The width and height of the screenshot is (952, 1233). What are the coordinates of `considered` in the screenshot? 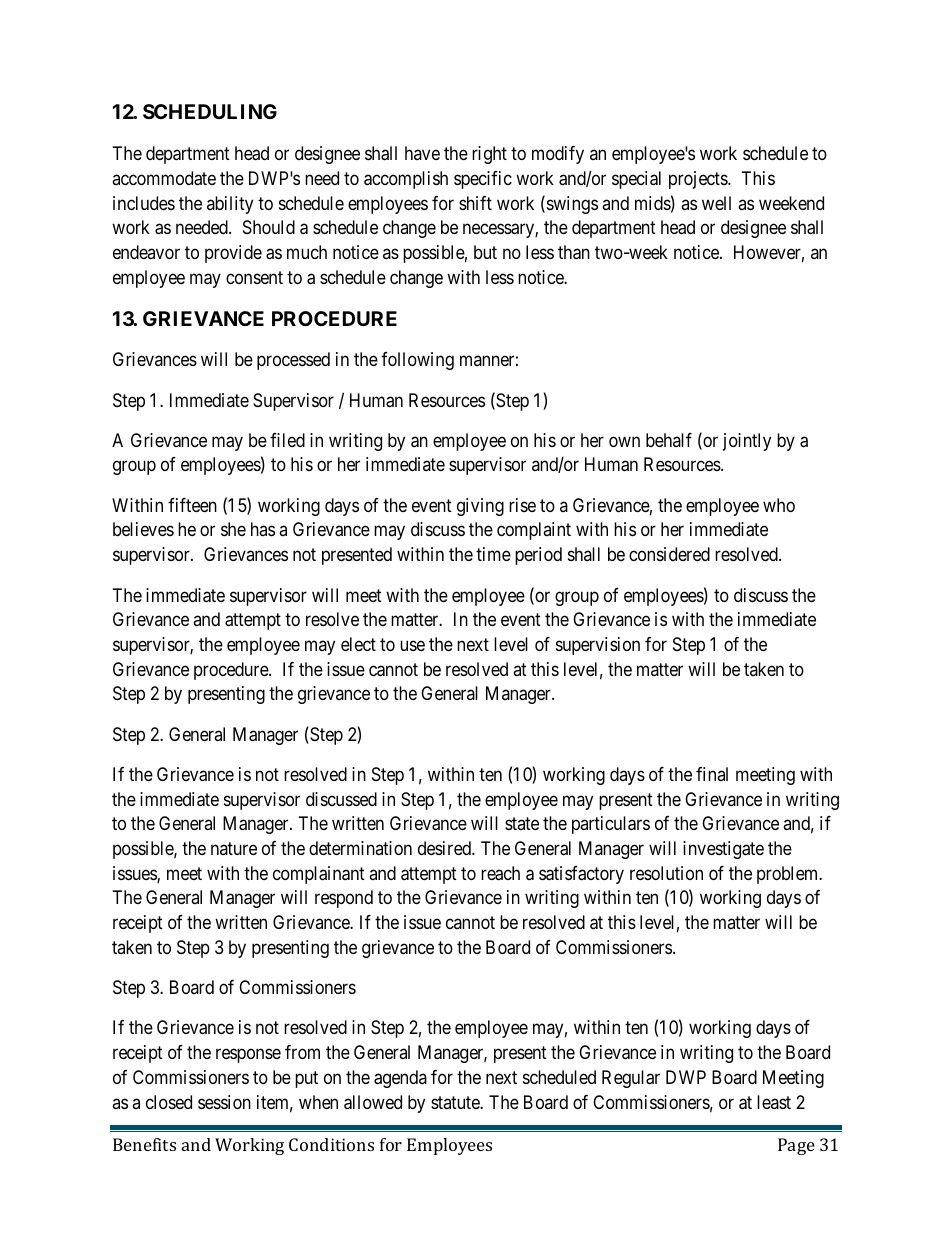 It's located at (669, 554).
